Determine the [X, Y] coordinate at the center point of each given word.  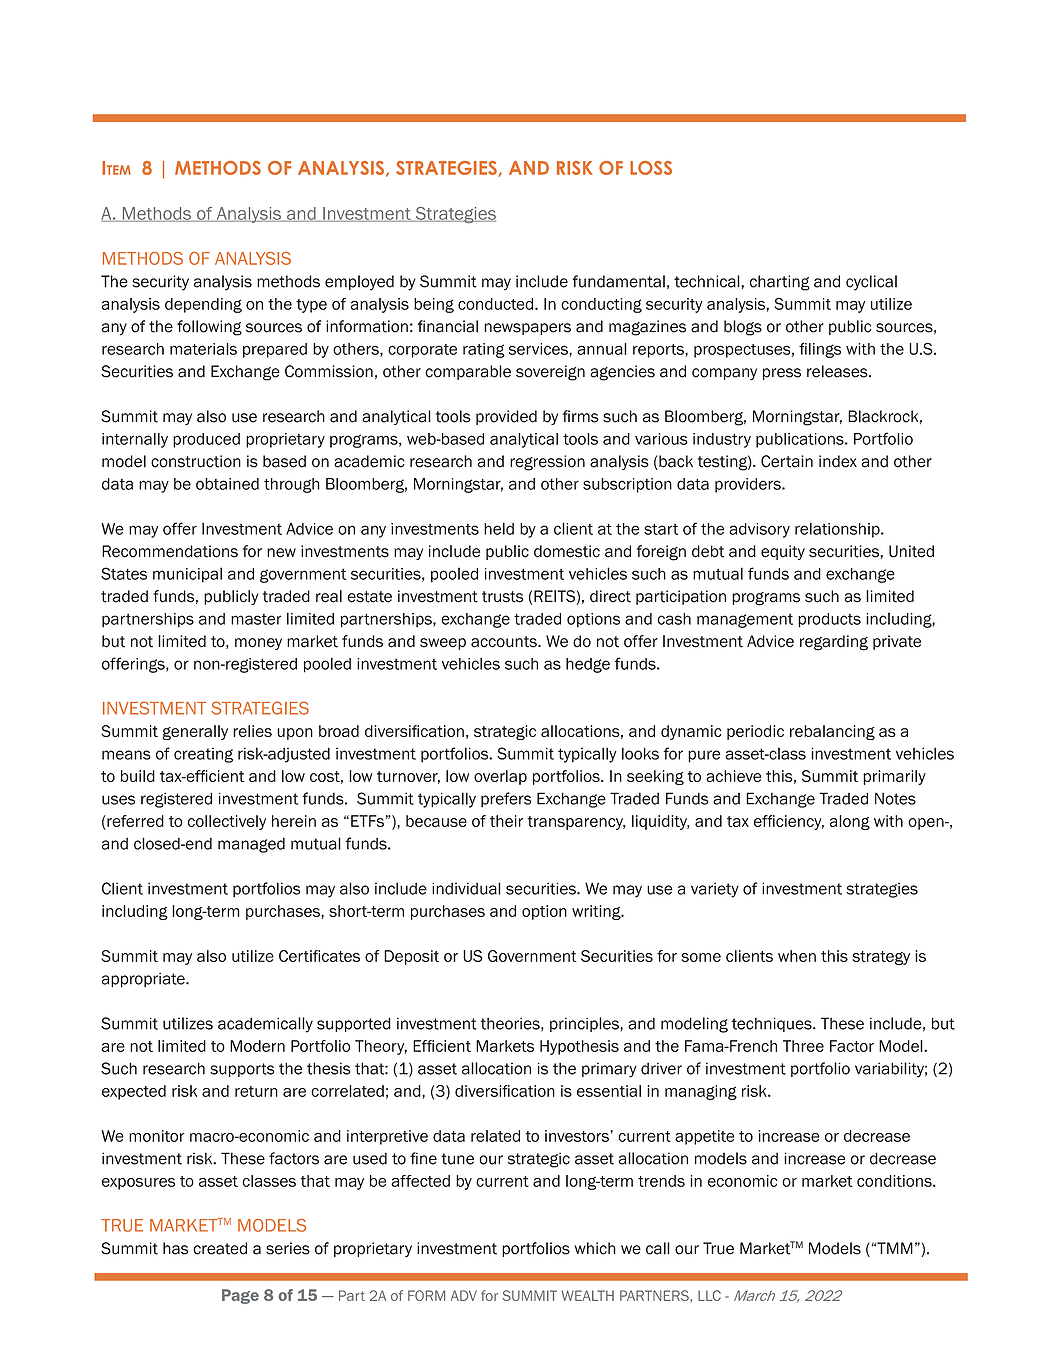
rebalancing [832, 732]
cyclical [871, 283]
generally [195, 732]
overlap [500, 777]
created [220, 1248]
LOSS [651, 168]
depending [203, 305]
